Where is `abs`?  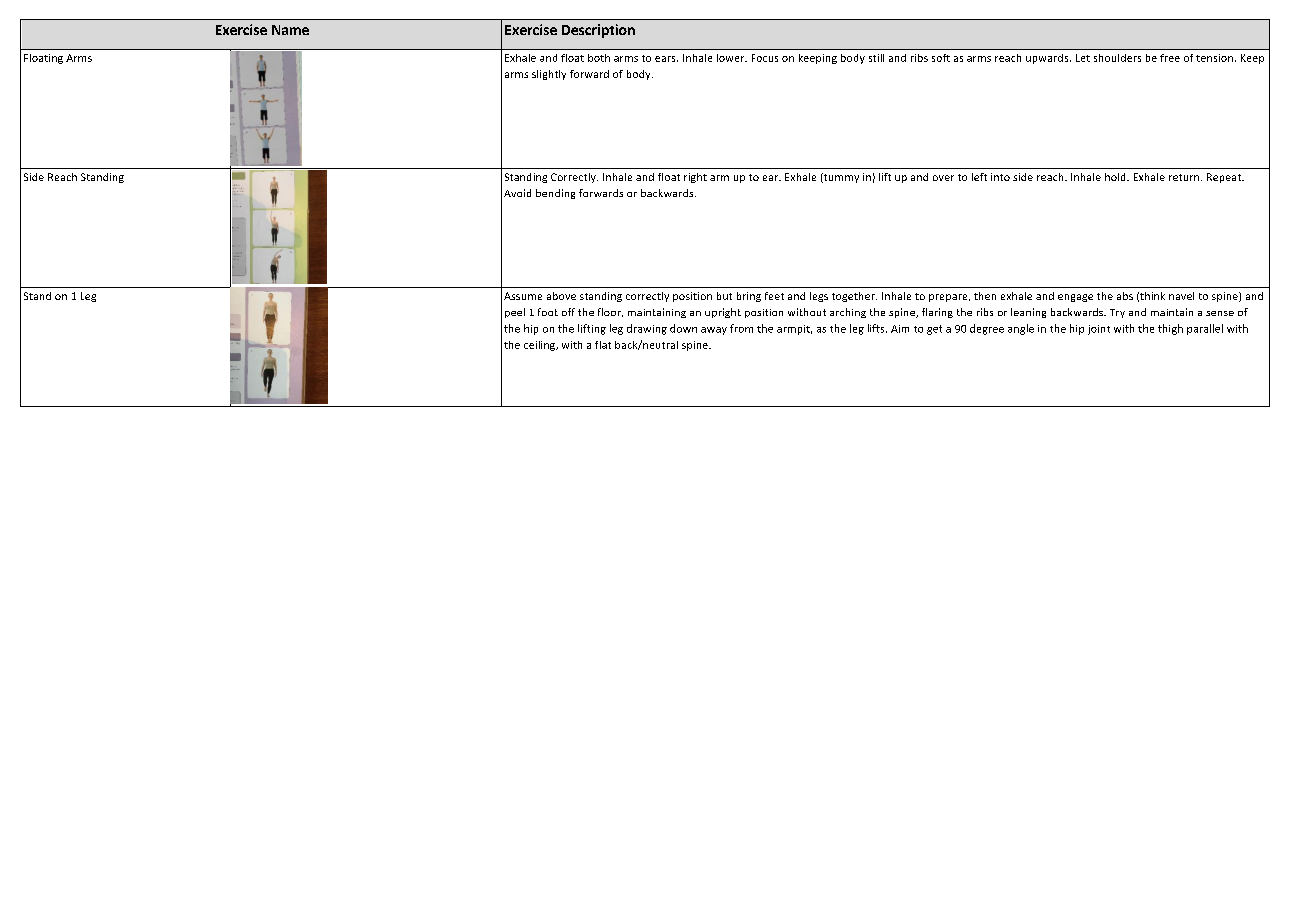
abs is located at coordinates (1125, 296).
